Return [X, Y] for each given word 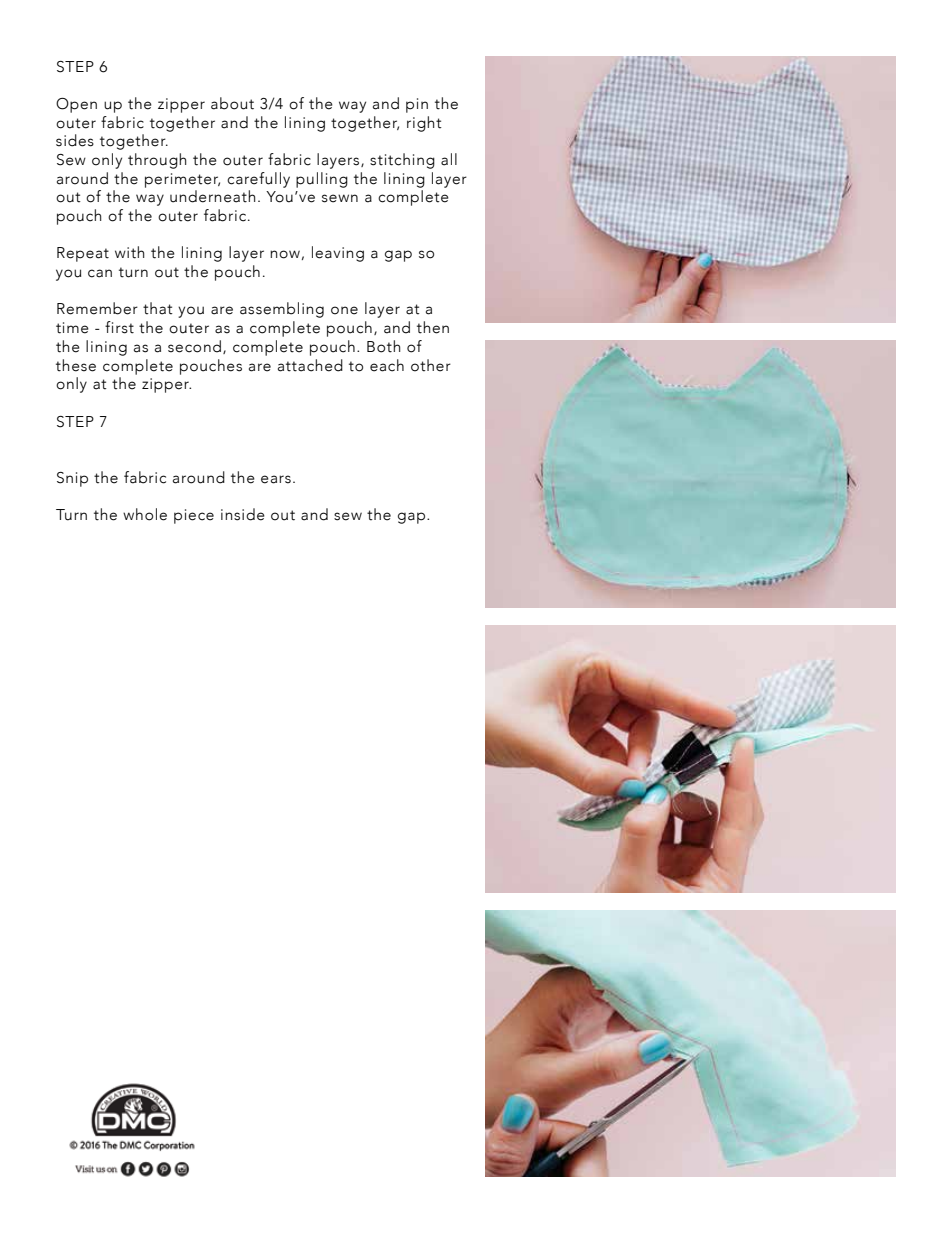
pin [417, 105]
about [232, 103]
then [433, 327]
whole [145, 514]
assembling [282, 310]
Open [76, 105]
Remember [97, 308]
